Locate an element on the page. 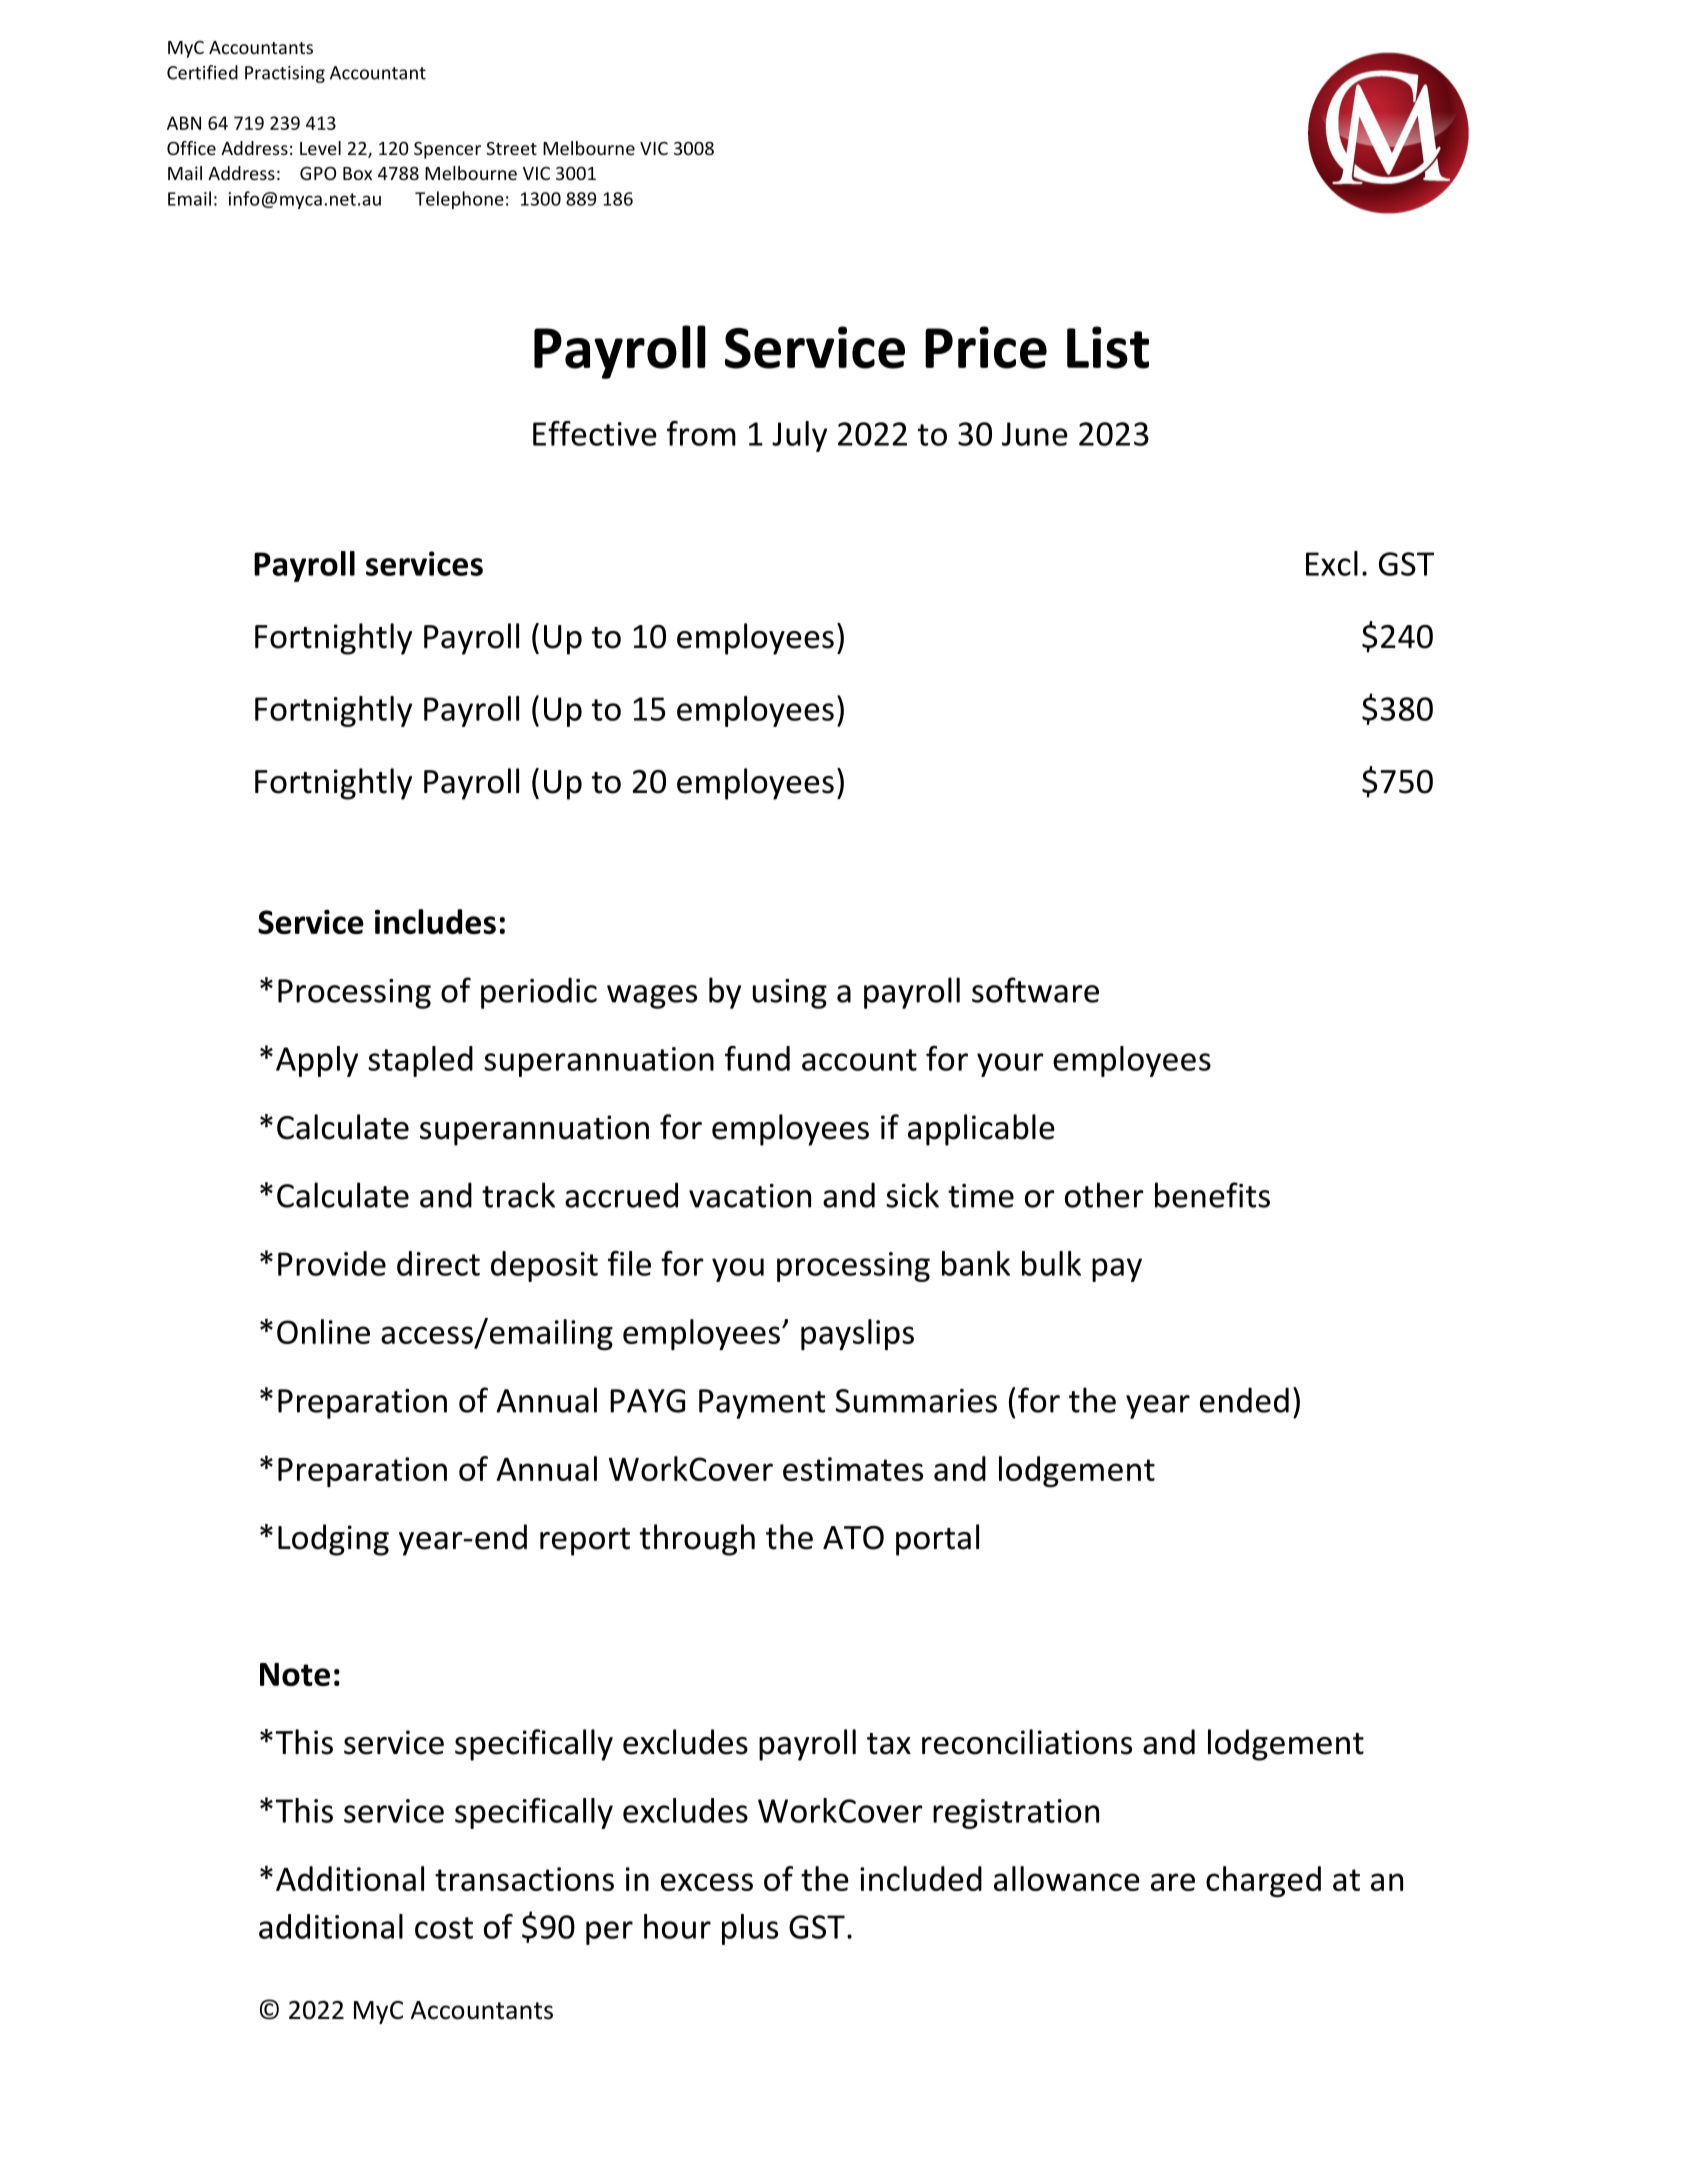 Image resolution: width=1681 pixels, height=2176 pixels. excess is located at coordinates (707, 1882).
